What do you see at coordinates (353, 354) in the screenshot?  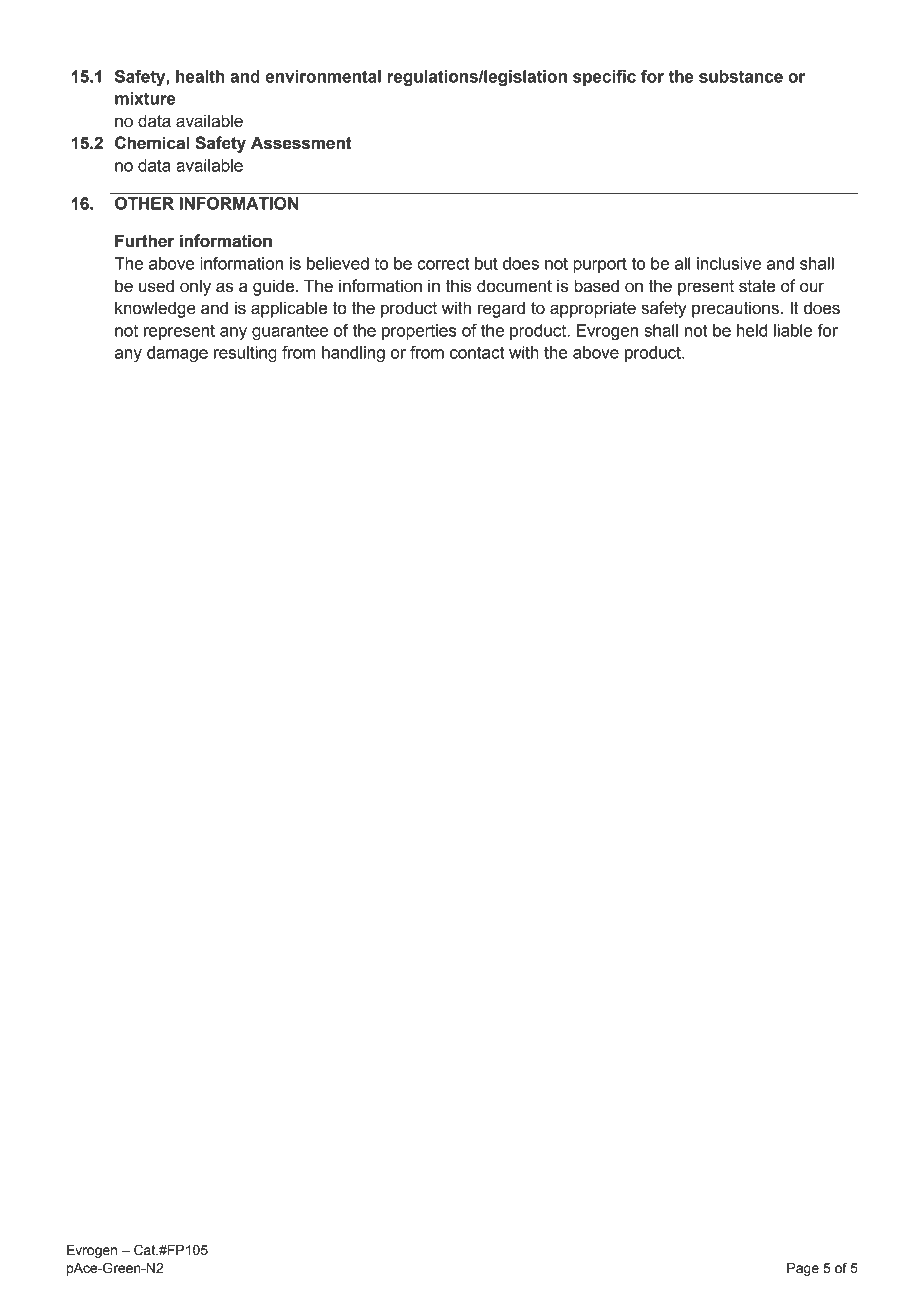 I see `handling` at bounding box center [353, 354].
